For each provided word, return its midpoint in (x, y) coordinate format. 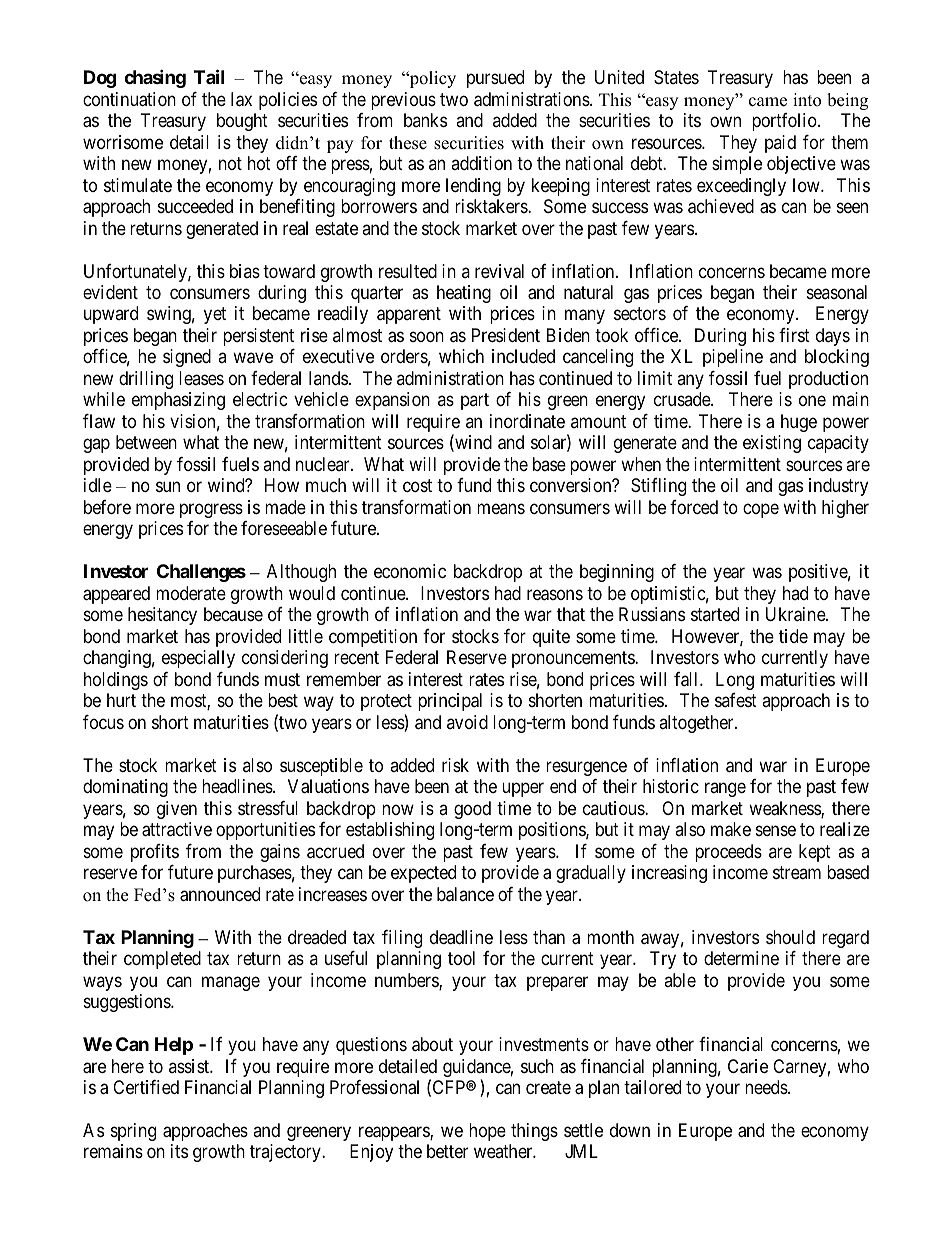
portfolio (785, 122)
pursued (495, 79)
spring (133, 1132)
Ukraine (796, 614)
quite (551, 638)
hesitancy (162, 616)
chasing (155, 78)
